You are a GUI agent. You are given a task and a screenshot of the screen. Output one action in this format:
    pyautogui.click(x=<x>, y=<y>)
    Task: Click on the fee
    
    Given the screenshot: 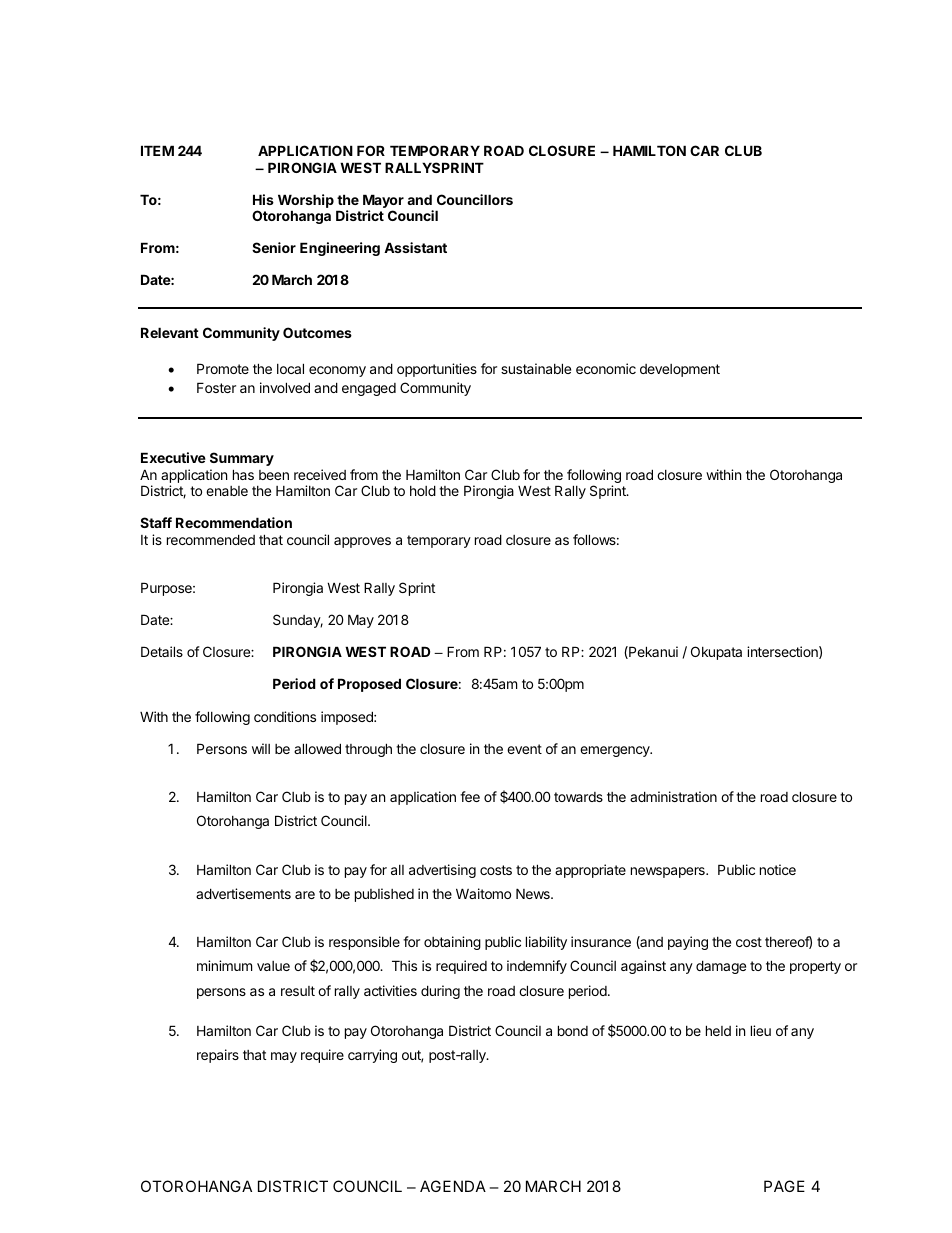 What is the action you would take?
    pyautogui.click(x=470, y=796)
